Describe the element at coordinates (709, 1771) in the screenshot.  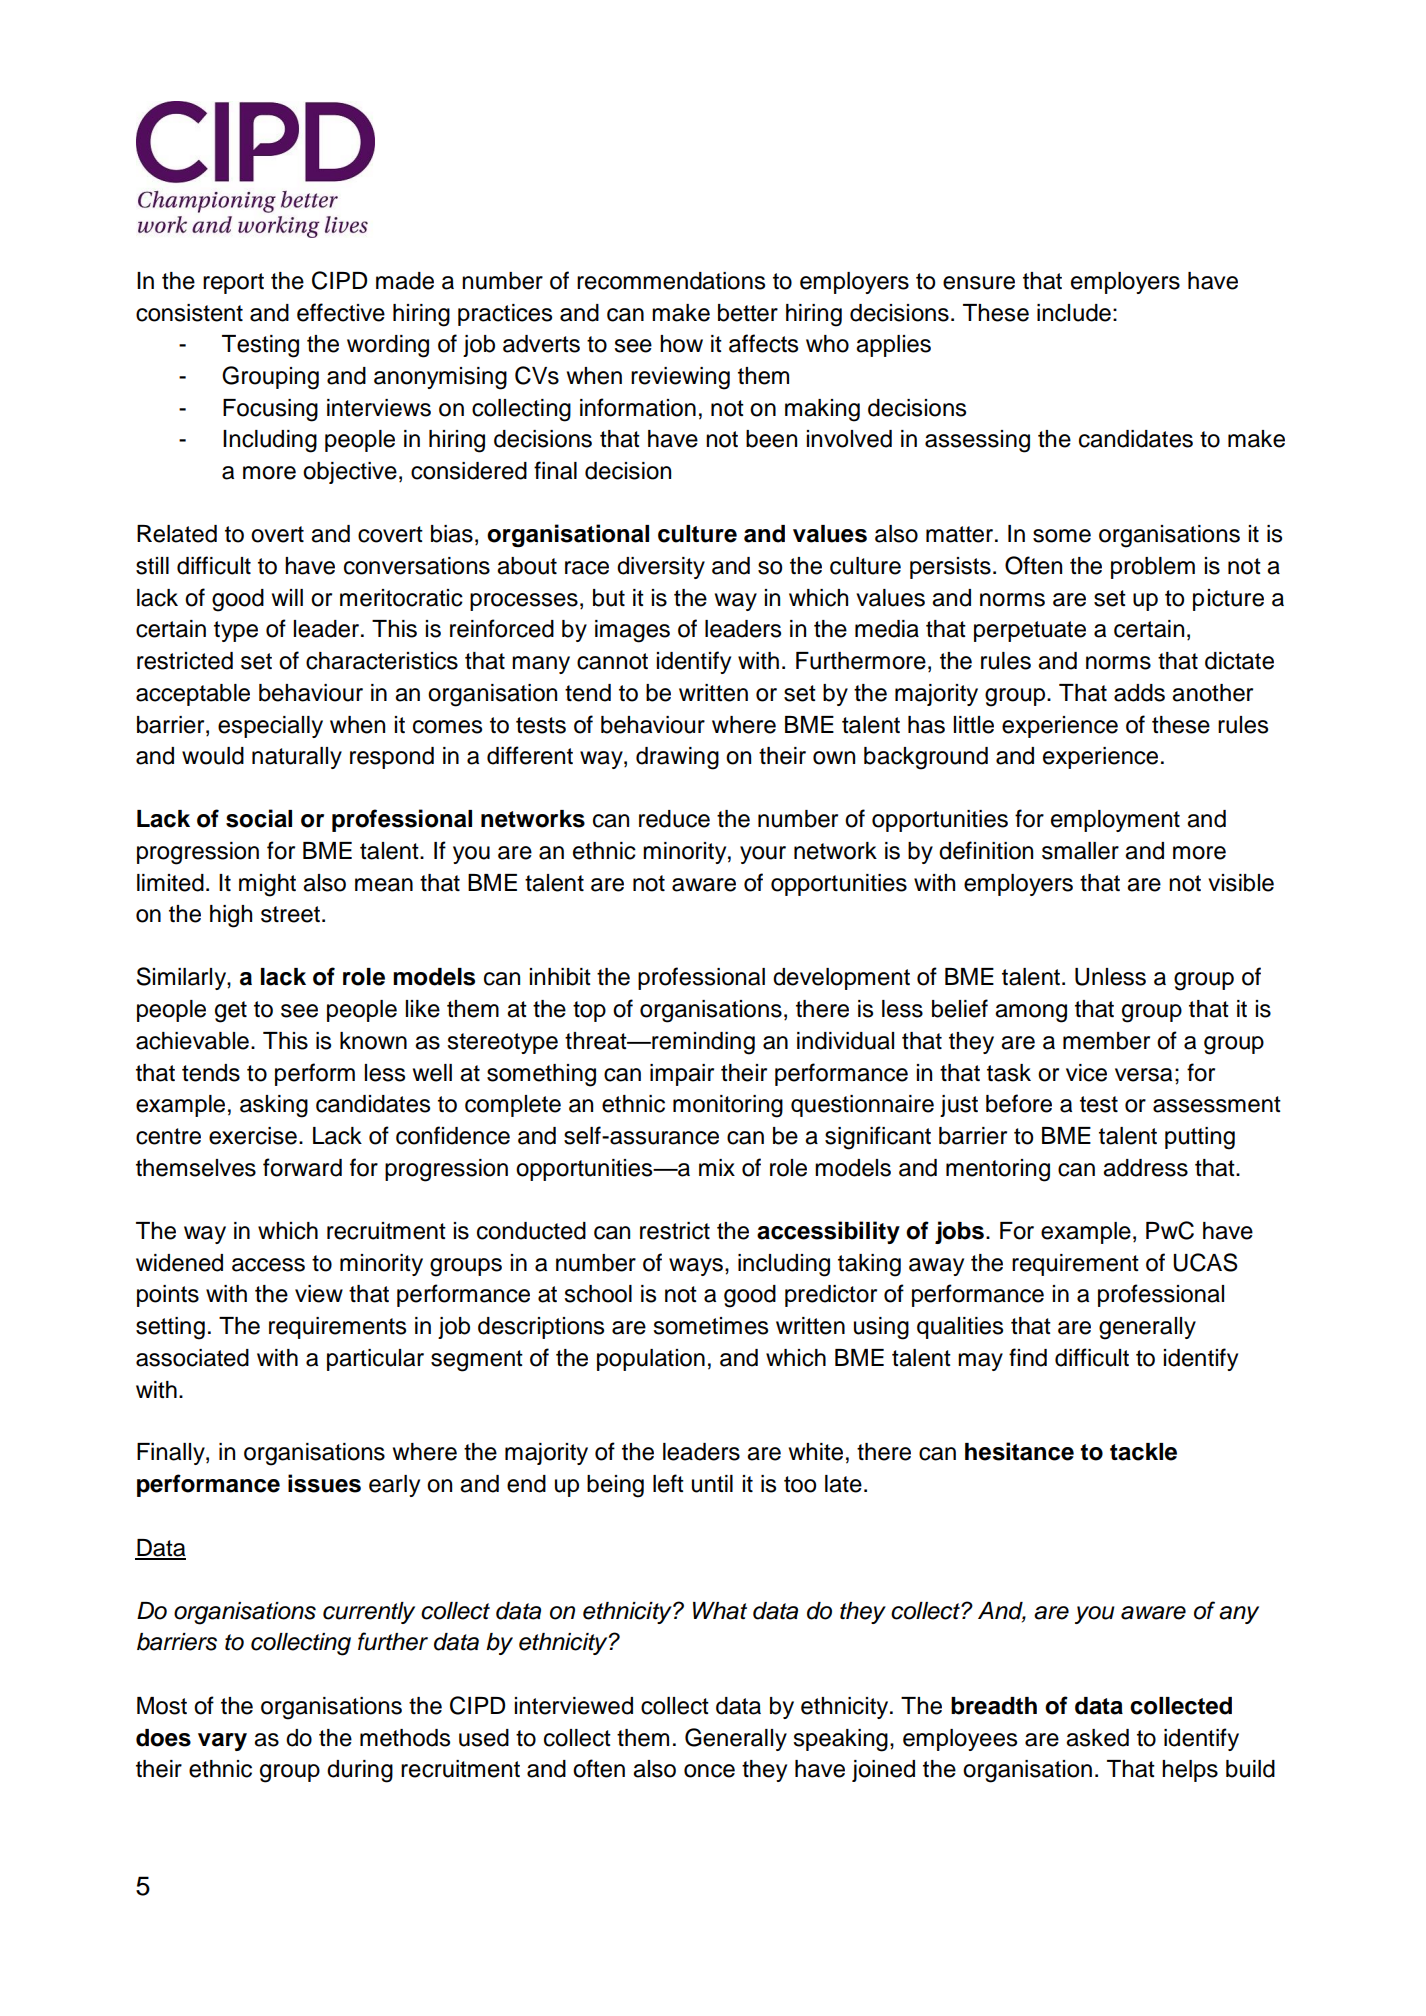
I see `once` at that location.
